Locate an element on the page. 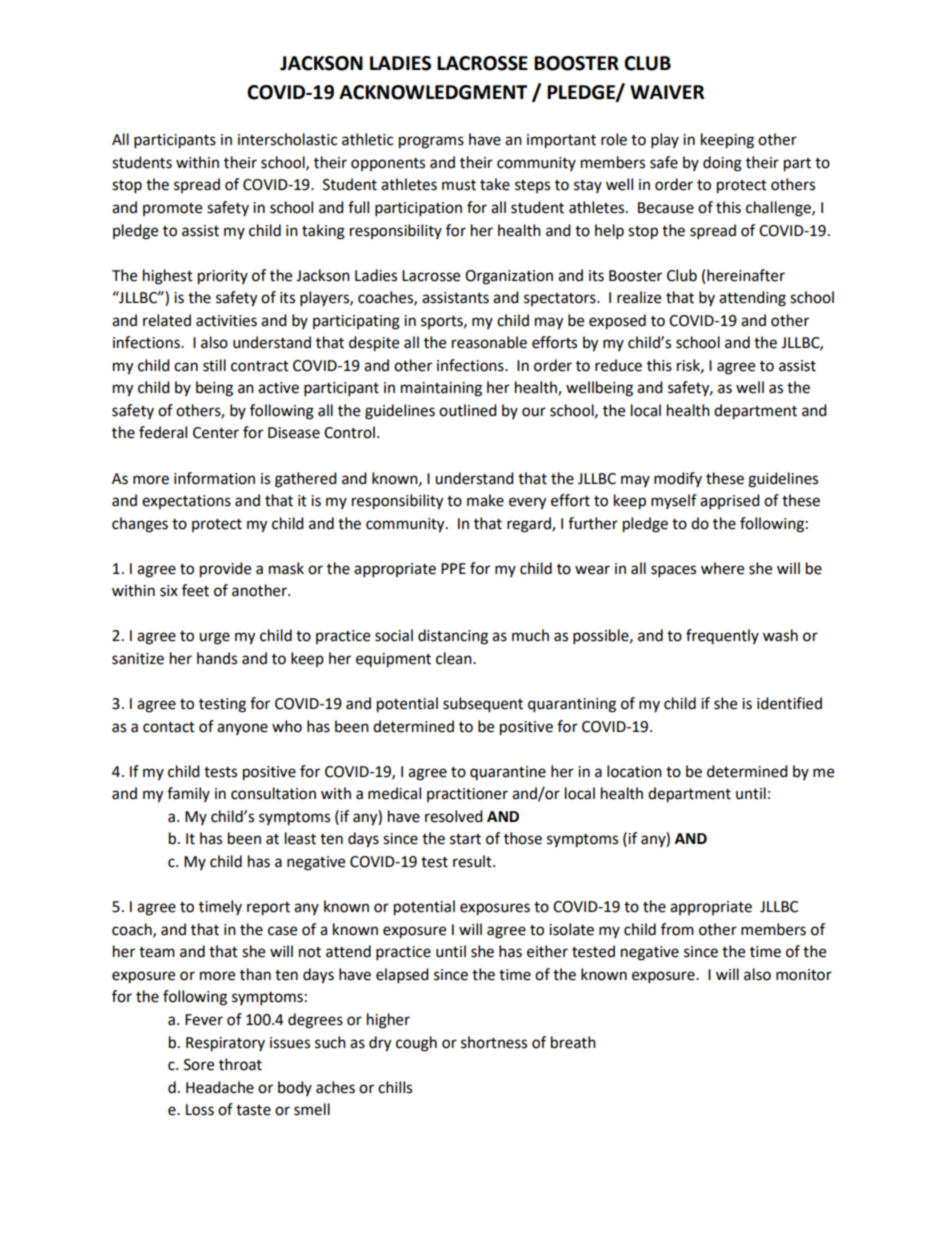  shortness is located at coordinates (494, 1042).
